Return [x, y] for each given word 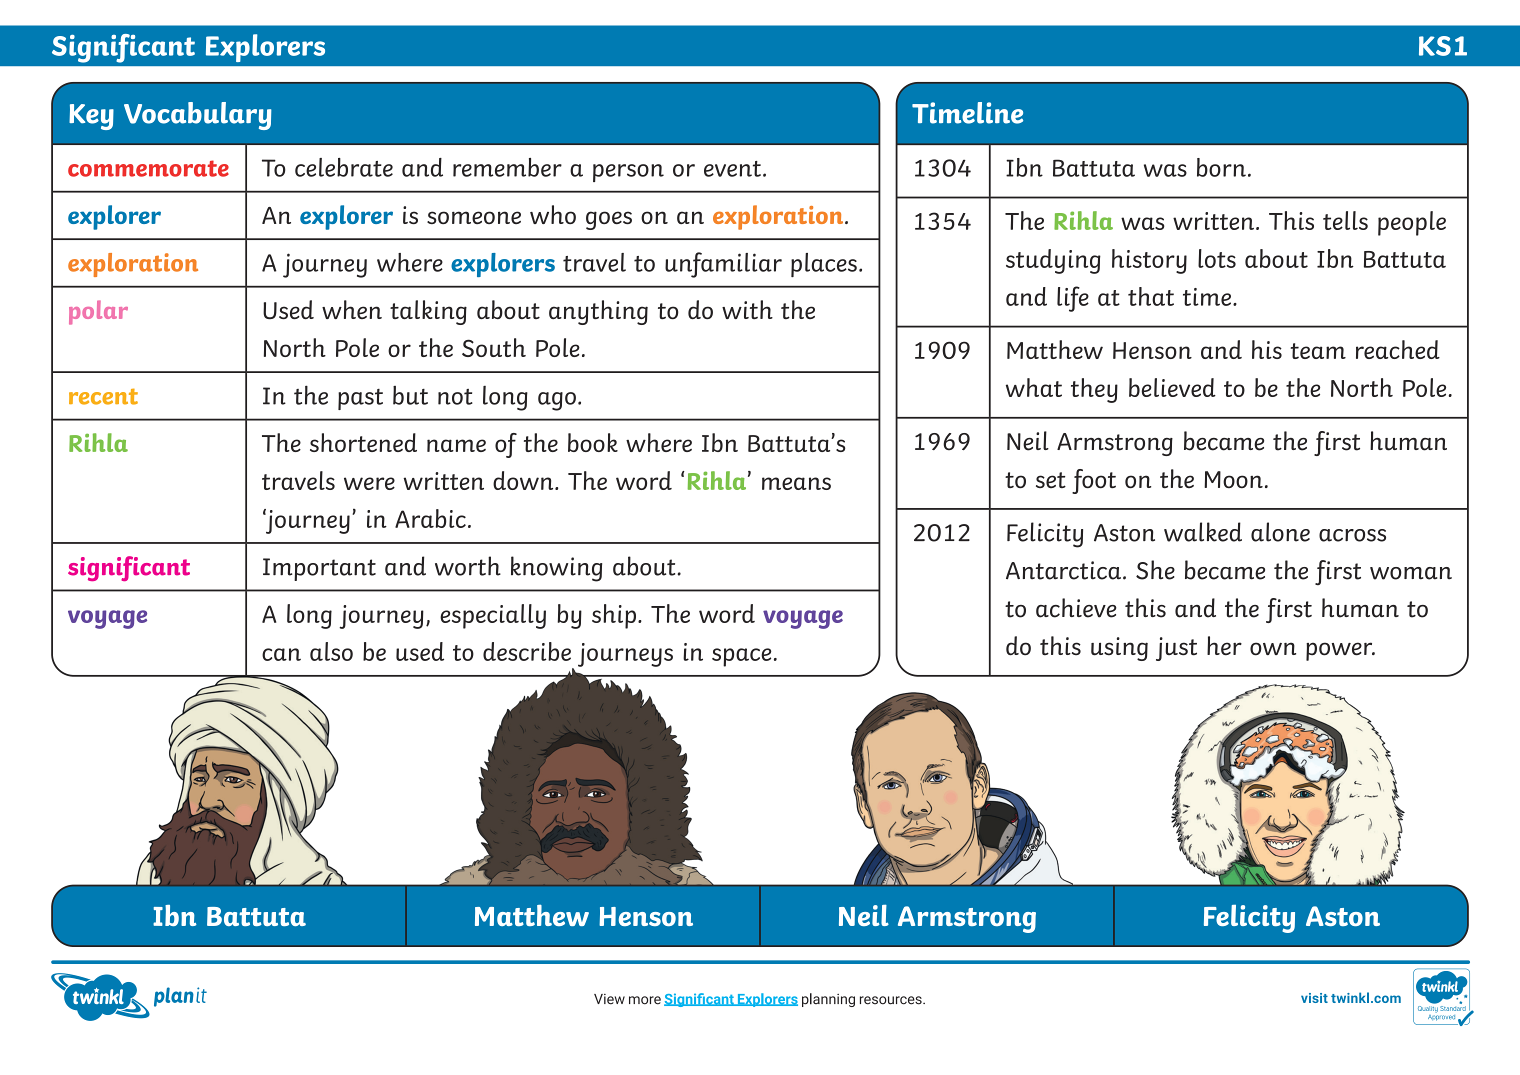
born [1221, 167]
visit [1314, 998]
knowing [556, 569]
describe [527, 651]
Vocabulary [198, 116]
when [352, 309]
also [331, 651]
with [747, 309]
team [1318, 351]
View [609, 999]
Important [319, 569]
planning [828, 1000]
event [732, 169]
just [1176, 649]
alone [1280, 532]
